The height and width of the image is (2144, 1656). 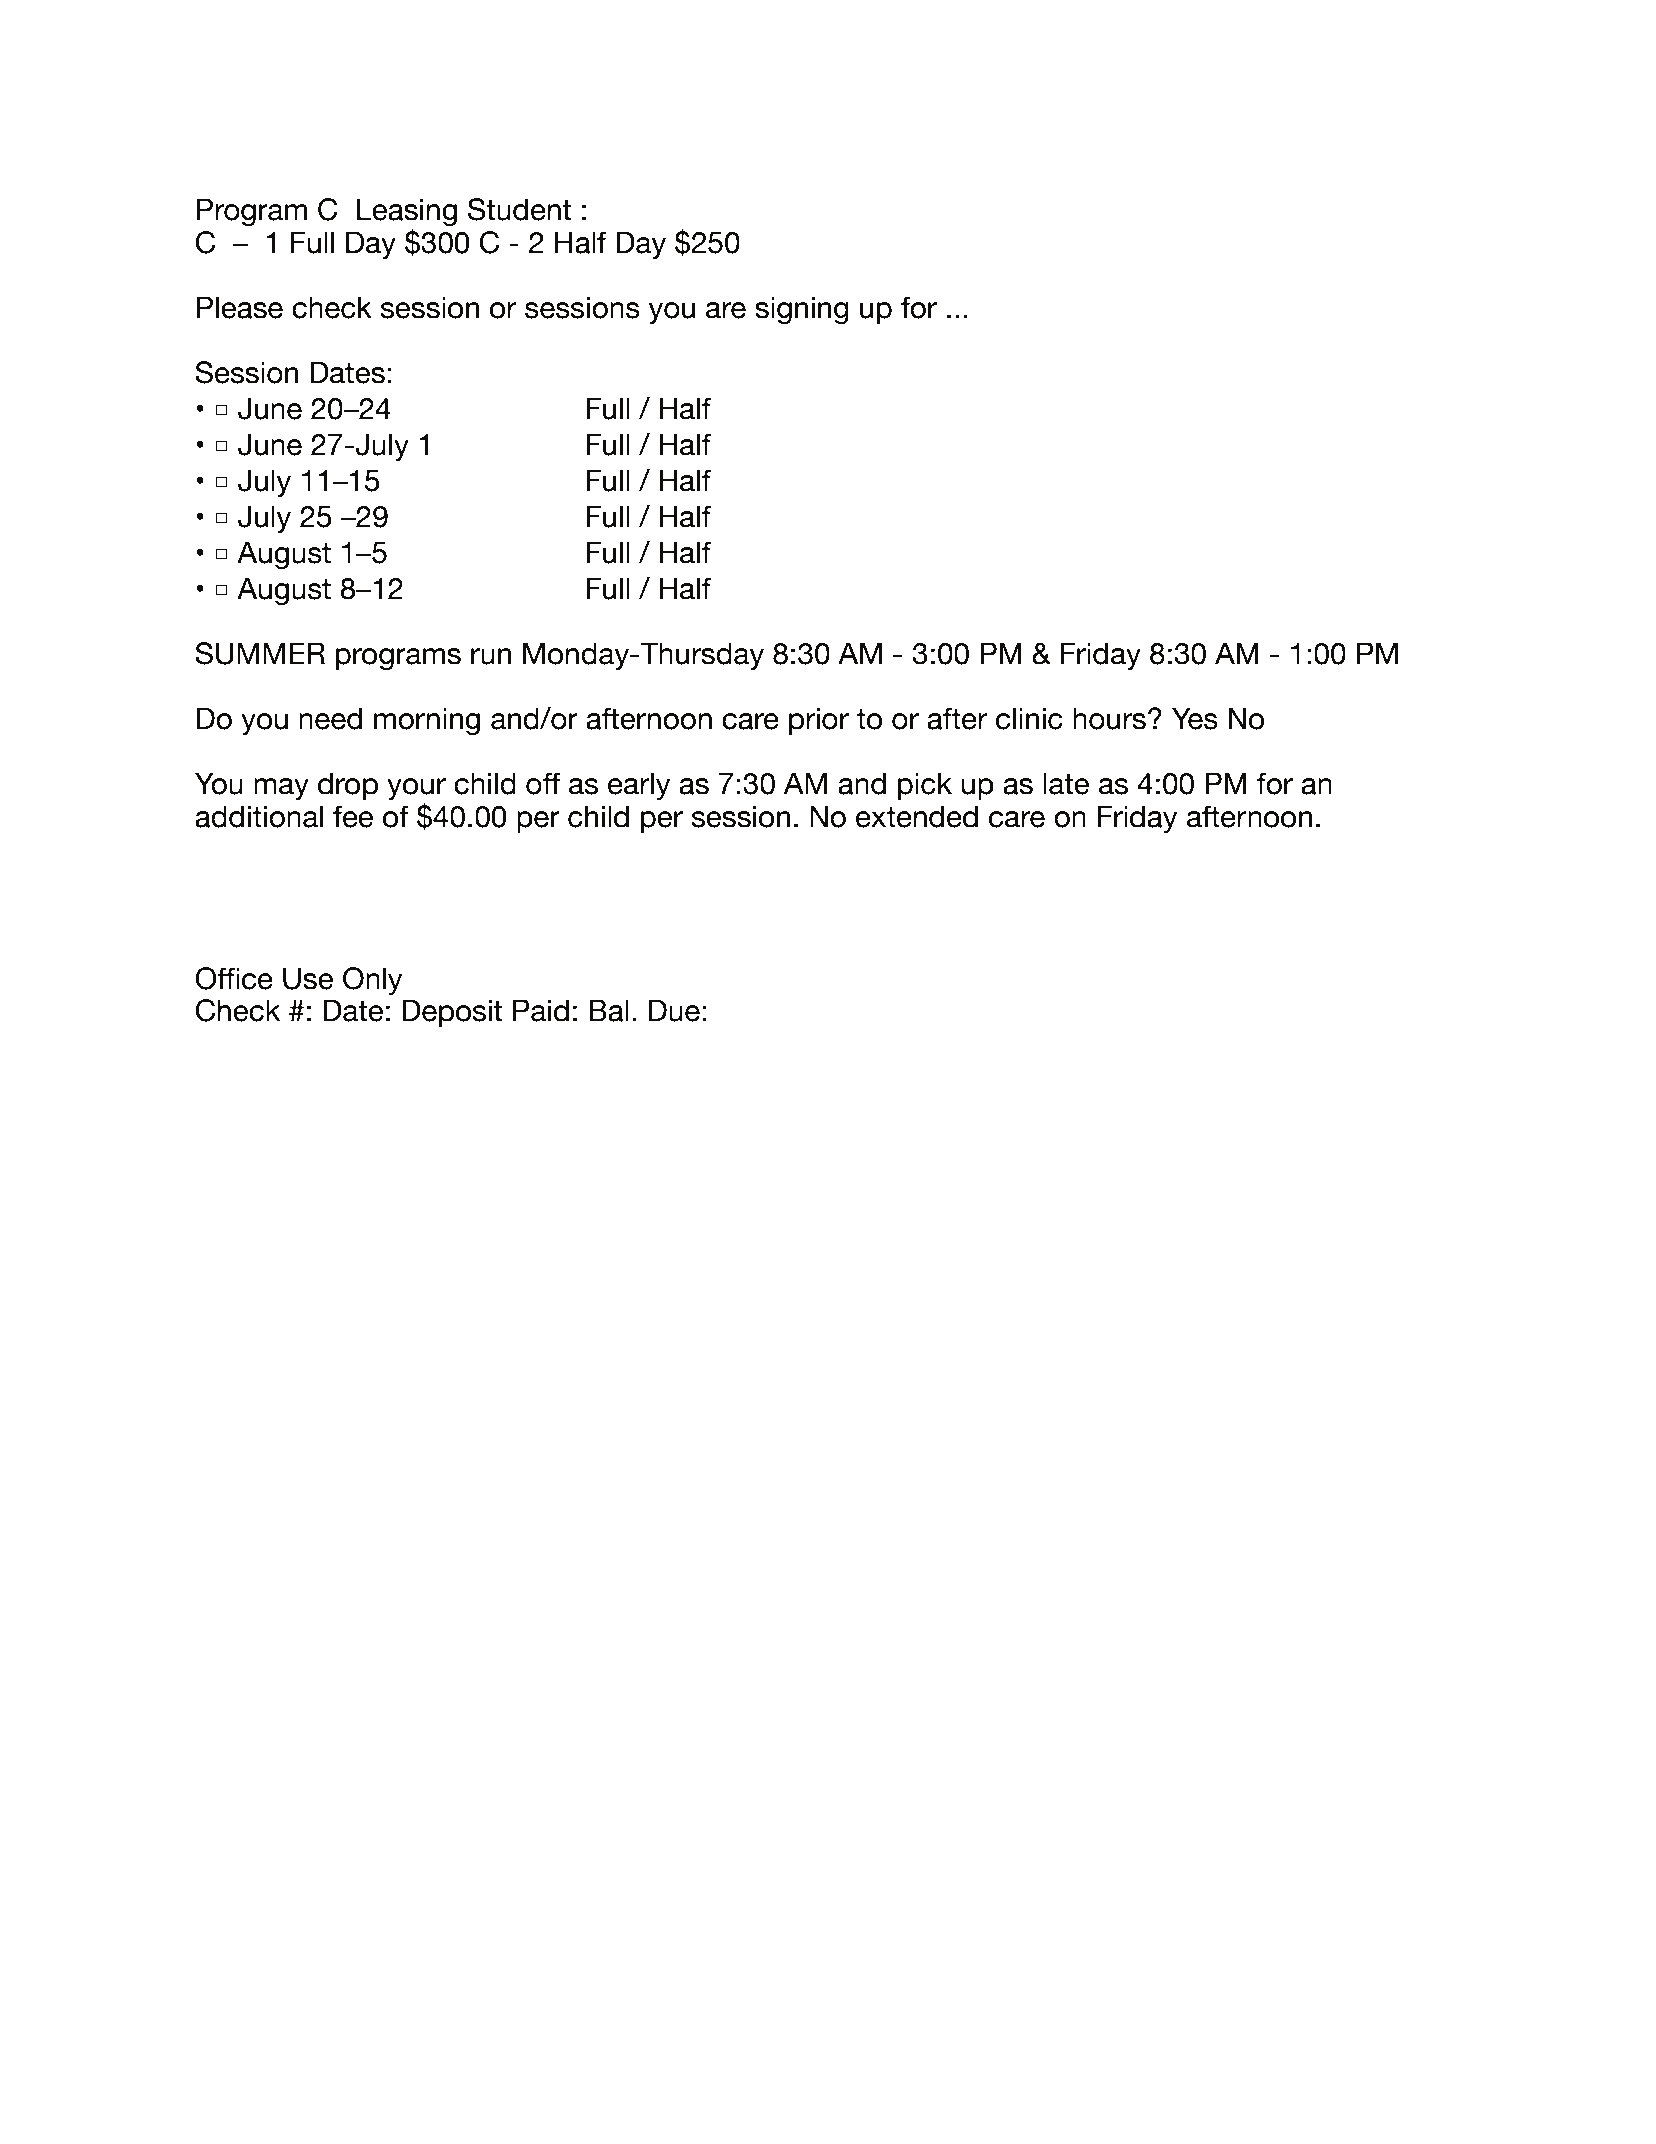 What do you see at coordinates (819, 721) in the image?
I see `prior` at bounding box center [819, 721].
